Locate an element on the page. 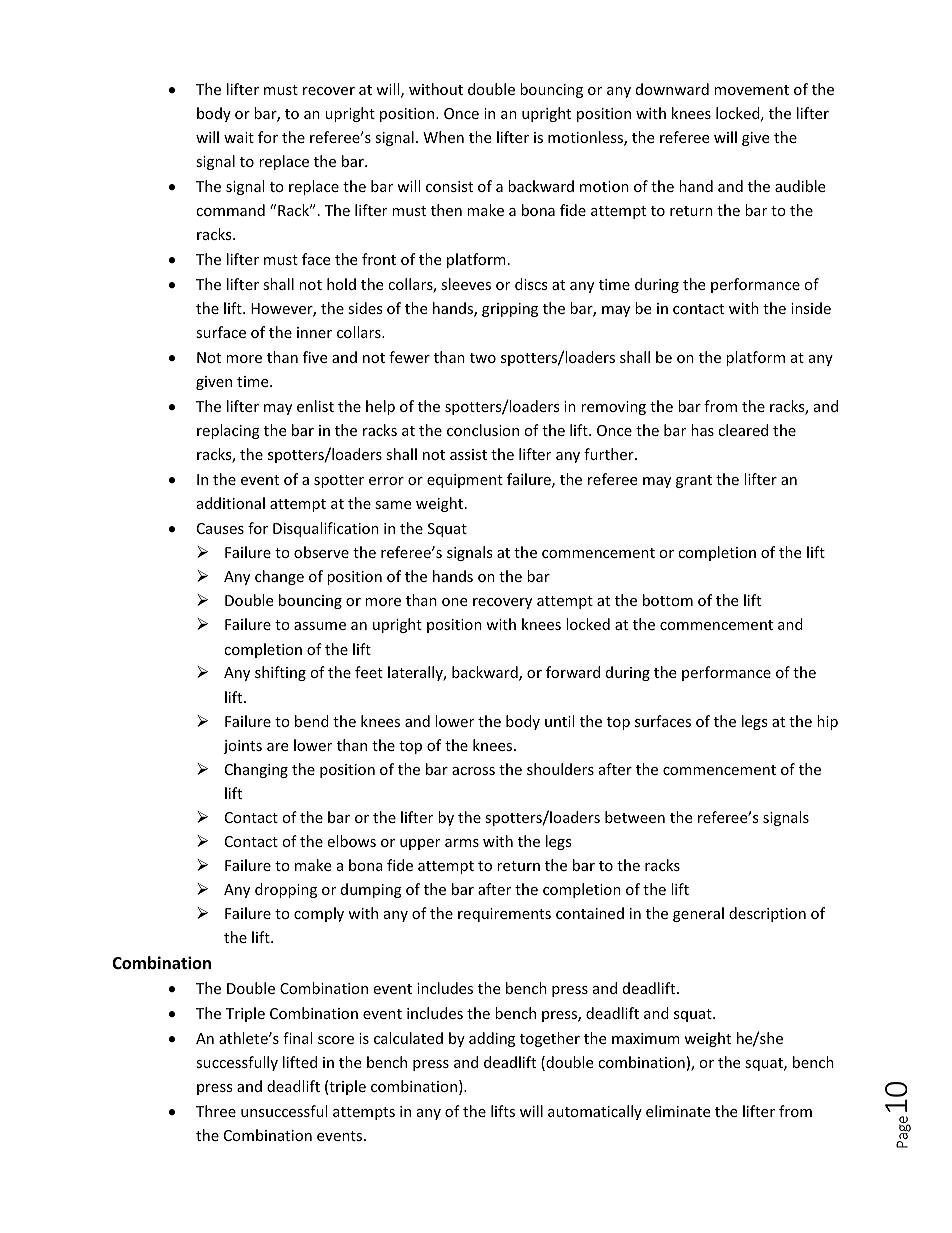 The width and height of the image is (952, 1233). one is located at coordinates (454, 602).
